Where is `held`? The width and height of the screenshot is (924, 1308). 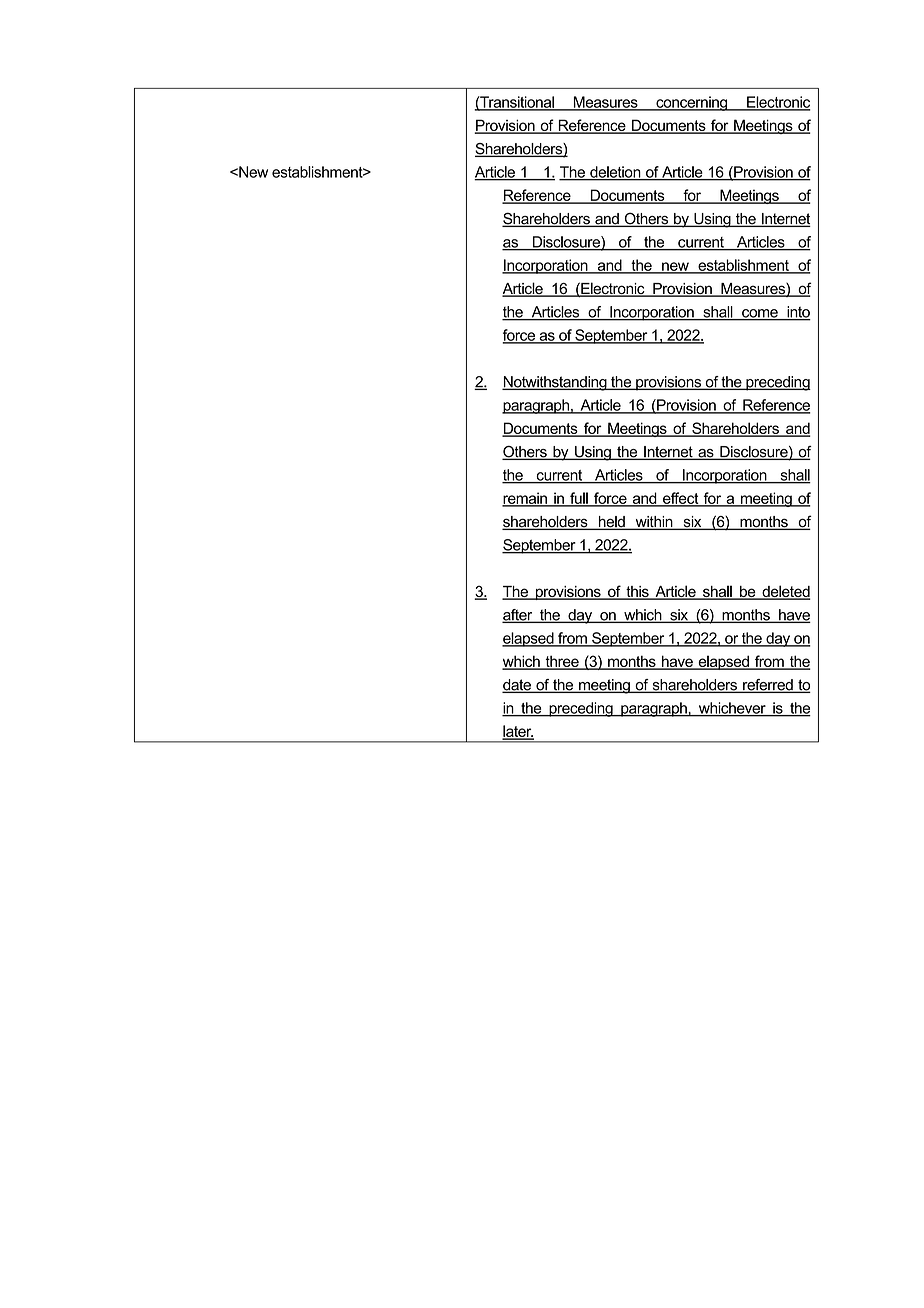 held is located at coordinates (611, 523).
